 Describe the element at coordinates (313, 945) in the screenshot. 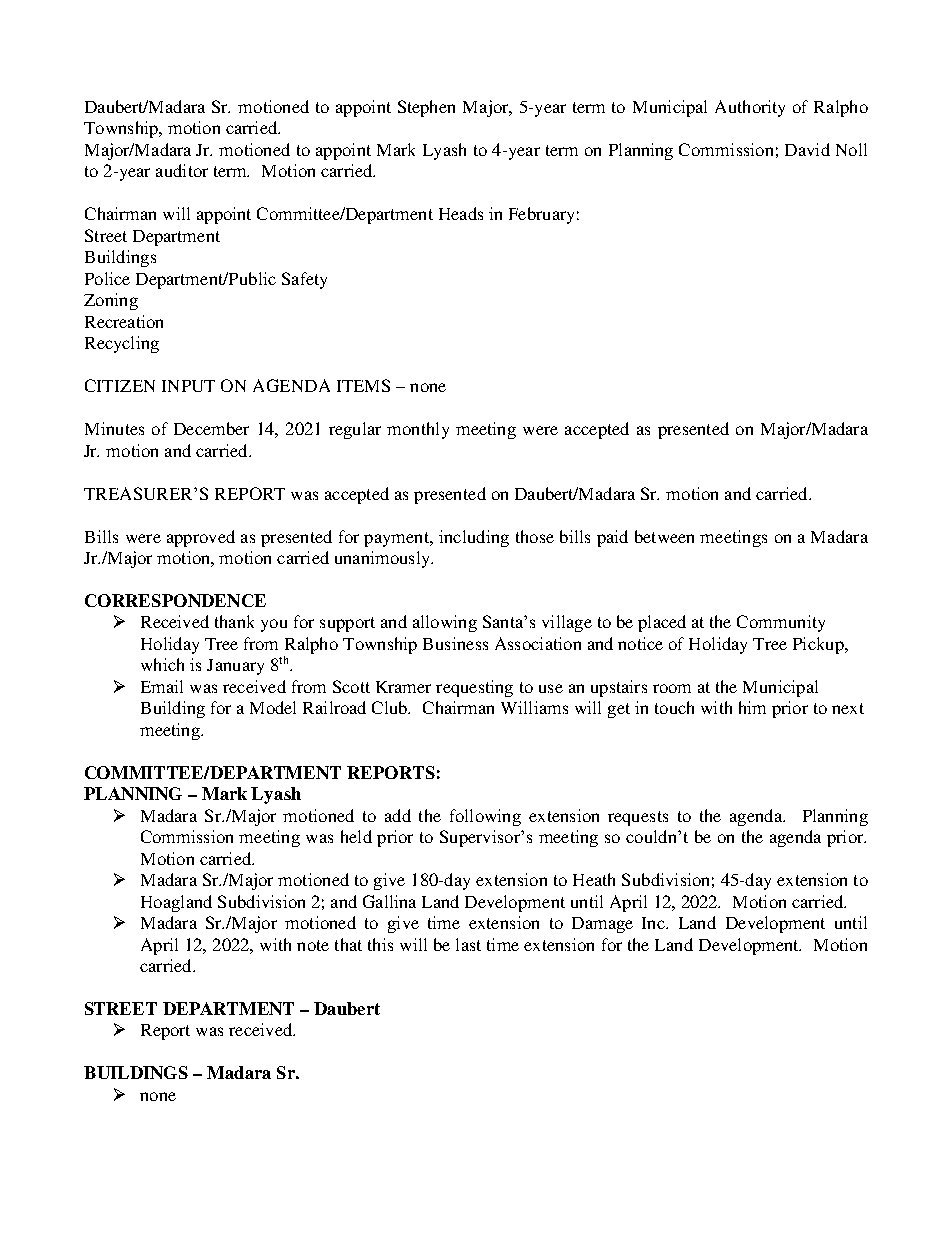

I see `note` at that location.
